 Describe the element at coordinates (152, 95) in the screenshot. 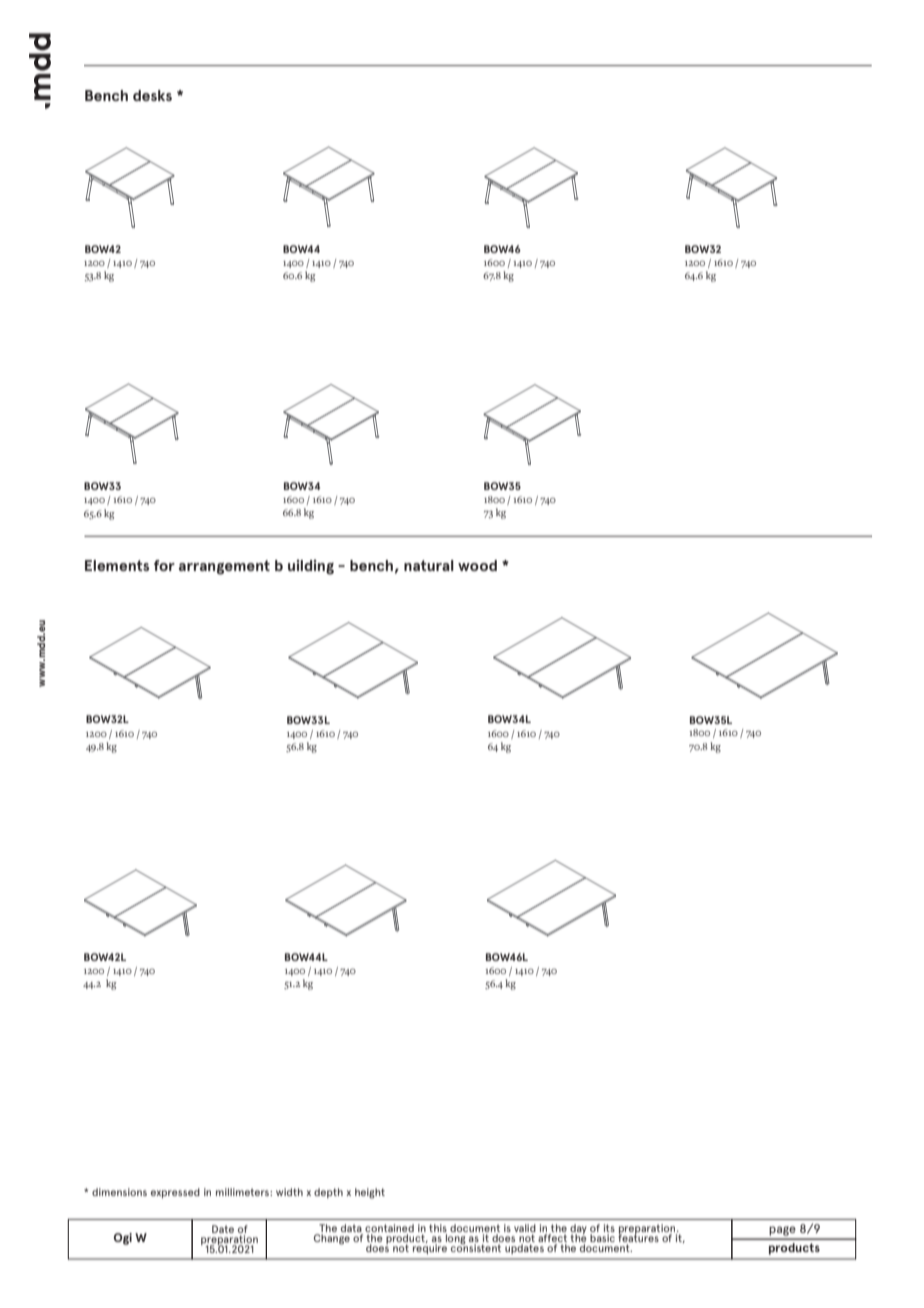

I see `desks` at that location.
